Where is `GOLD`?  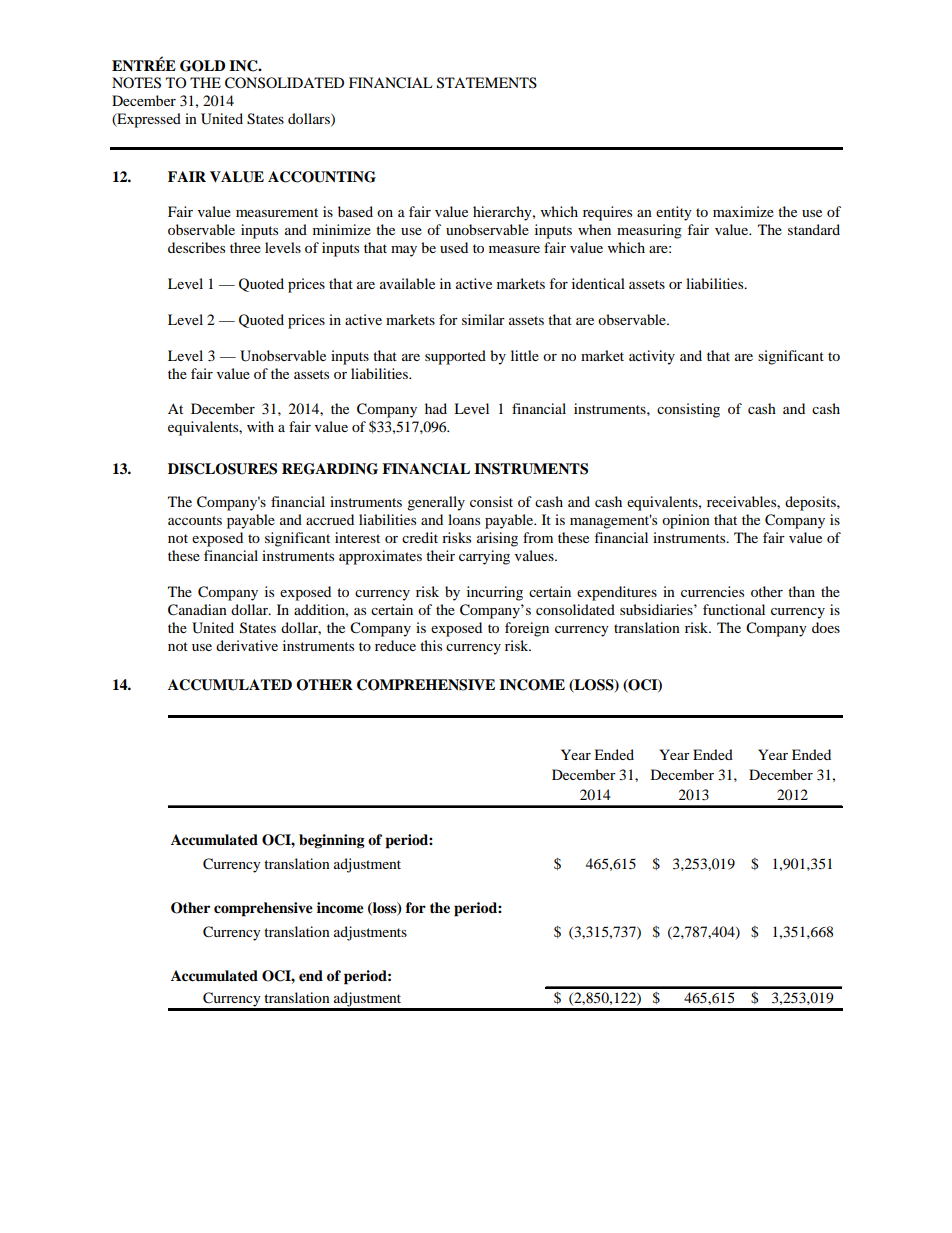
GOLD is located at coordinates (202, 66).
